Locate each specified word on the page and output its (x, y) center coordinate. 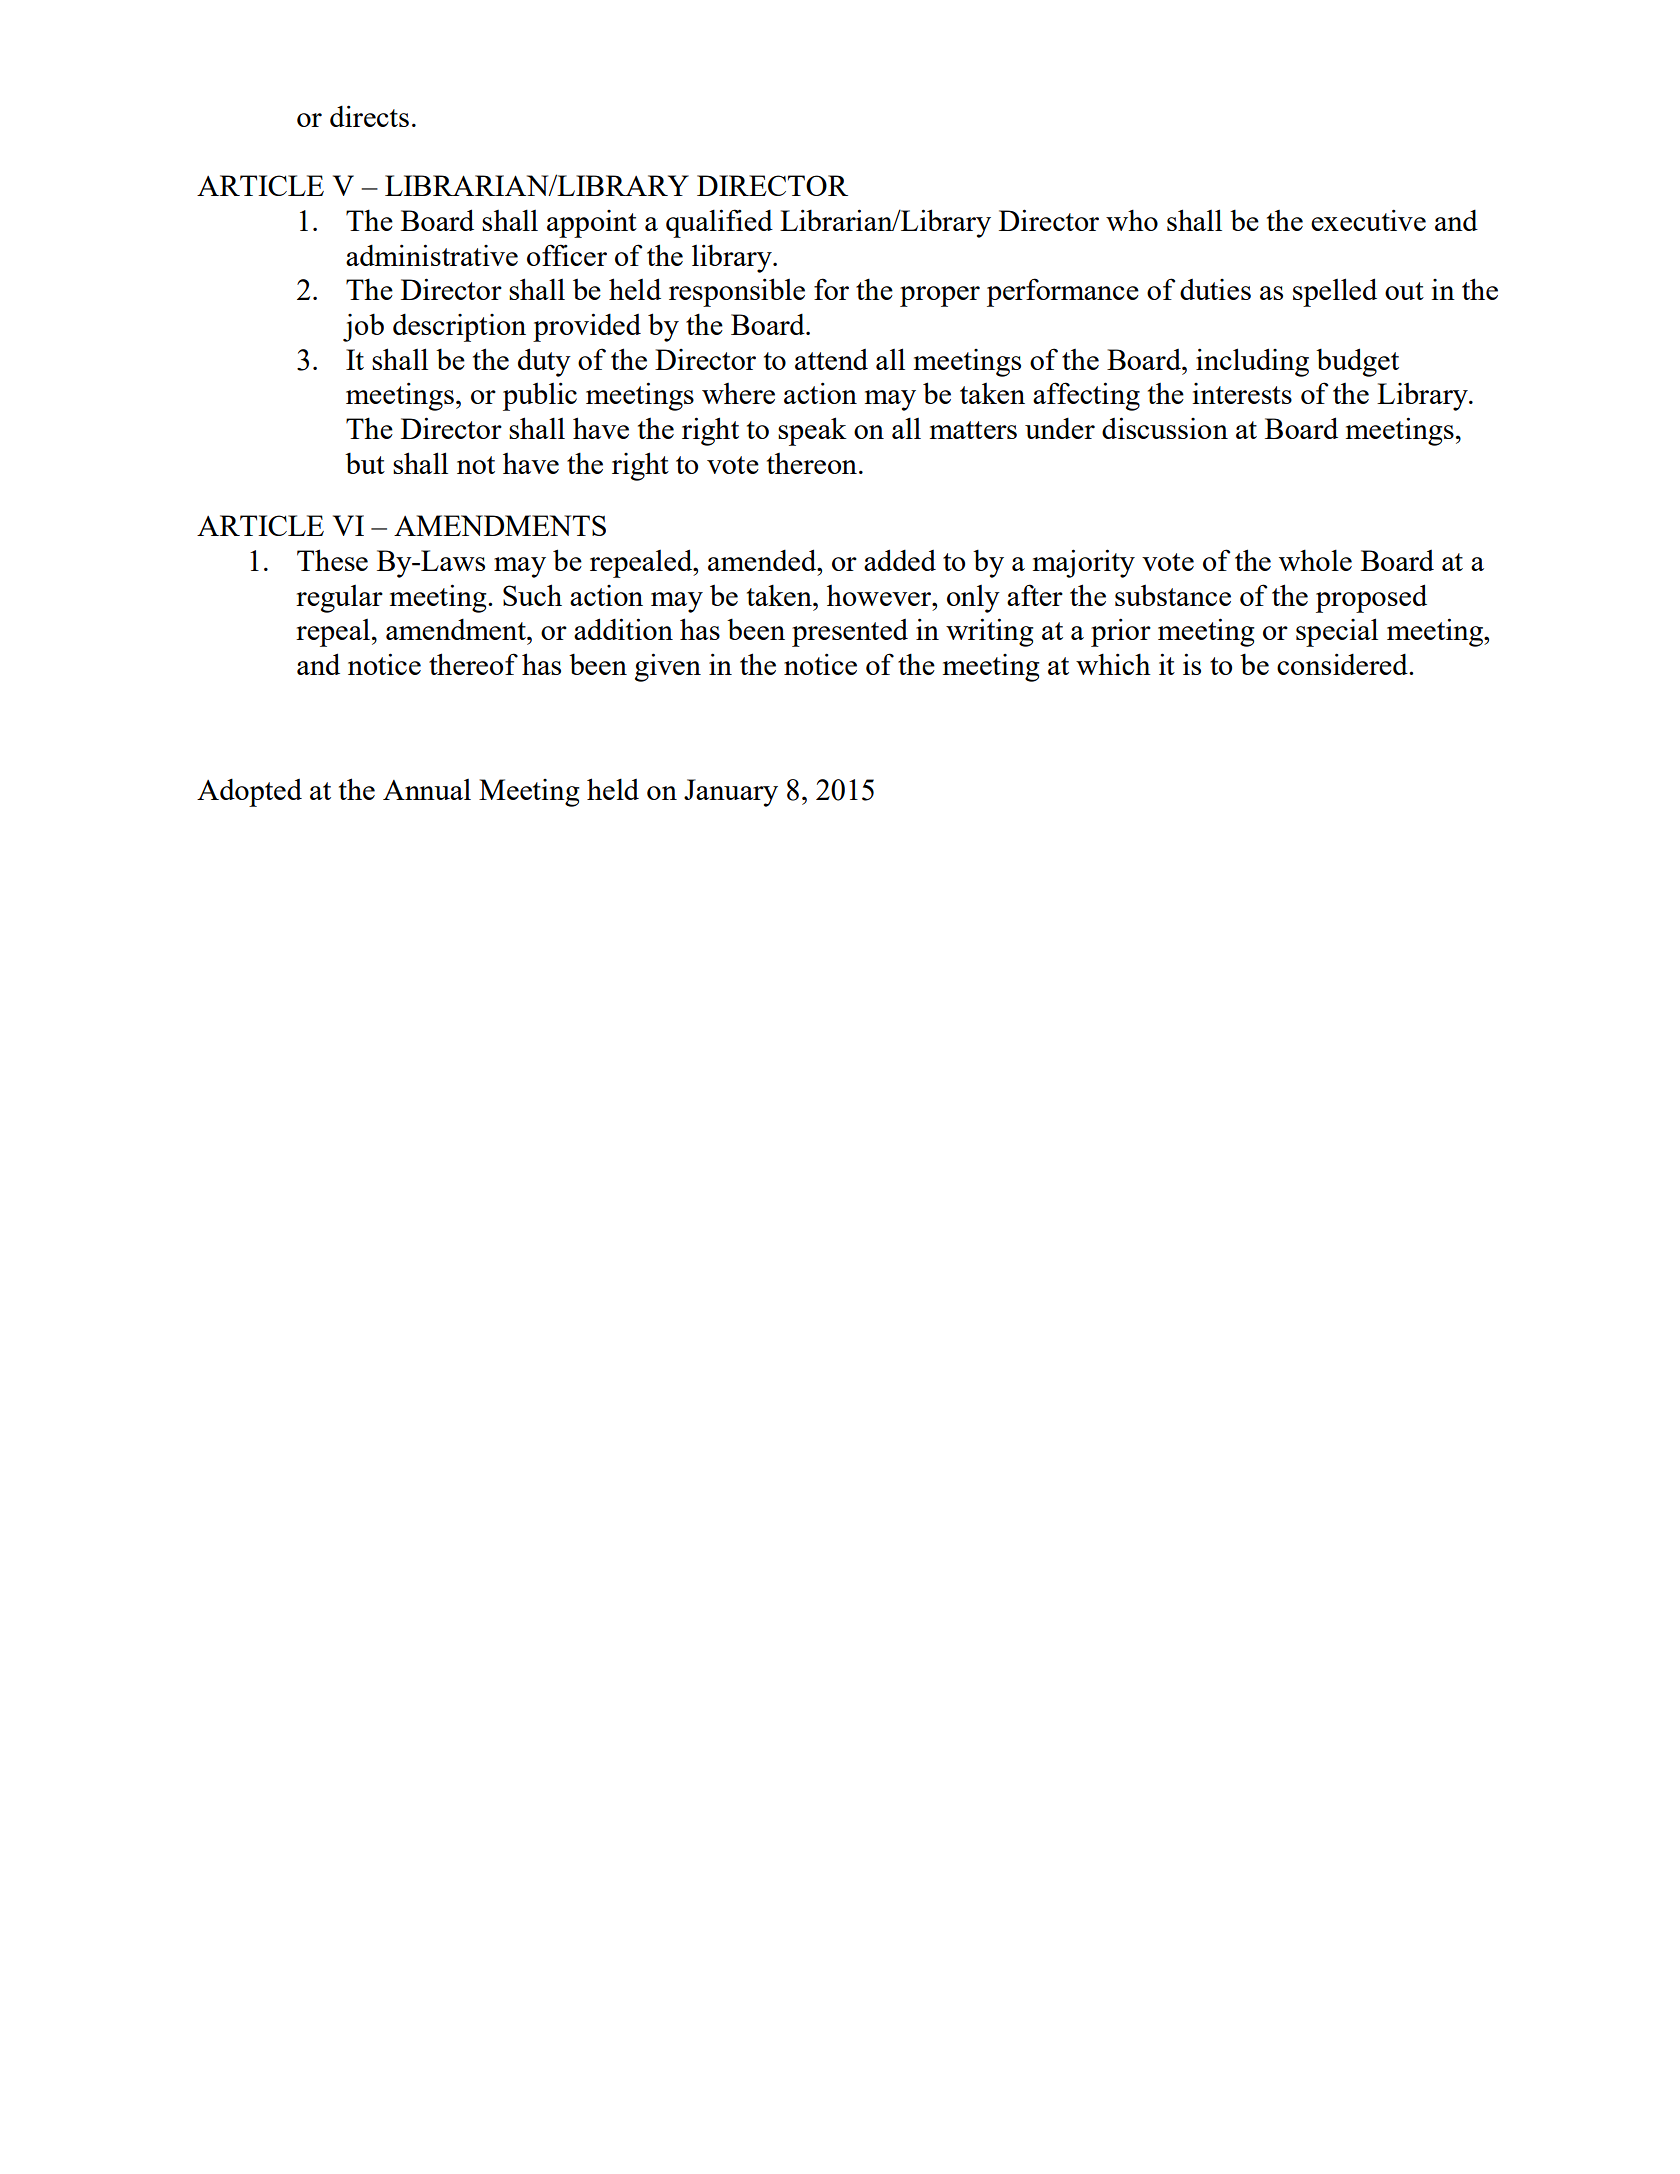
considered (1343, 664)
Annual (427, 789)
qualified (719, 223)
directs (369, 116)
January (731, 793)
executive (1368, 220)
